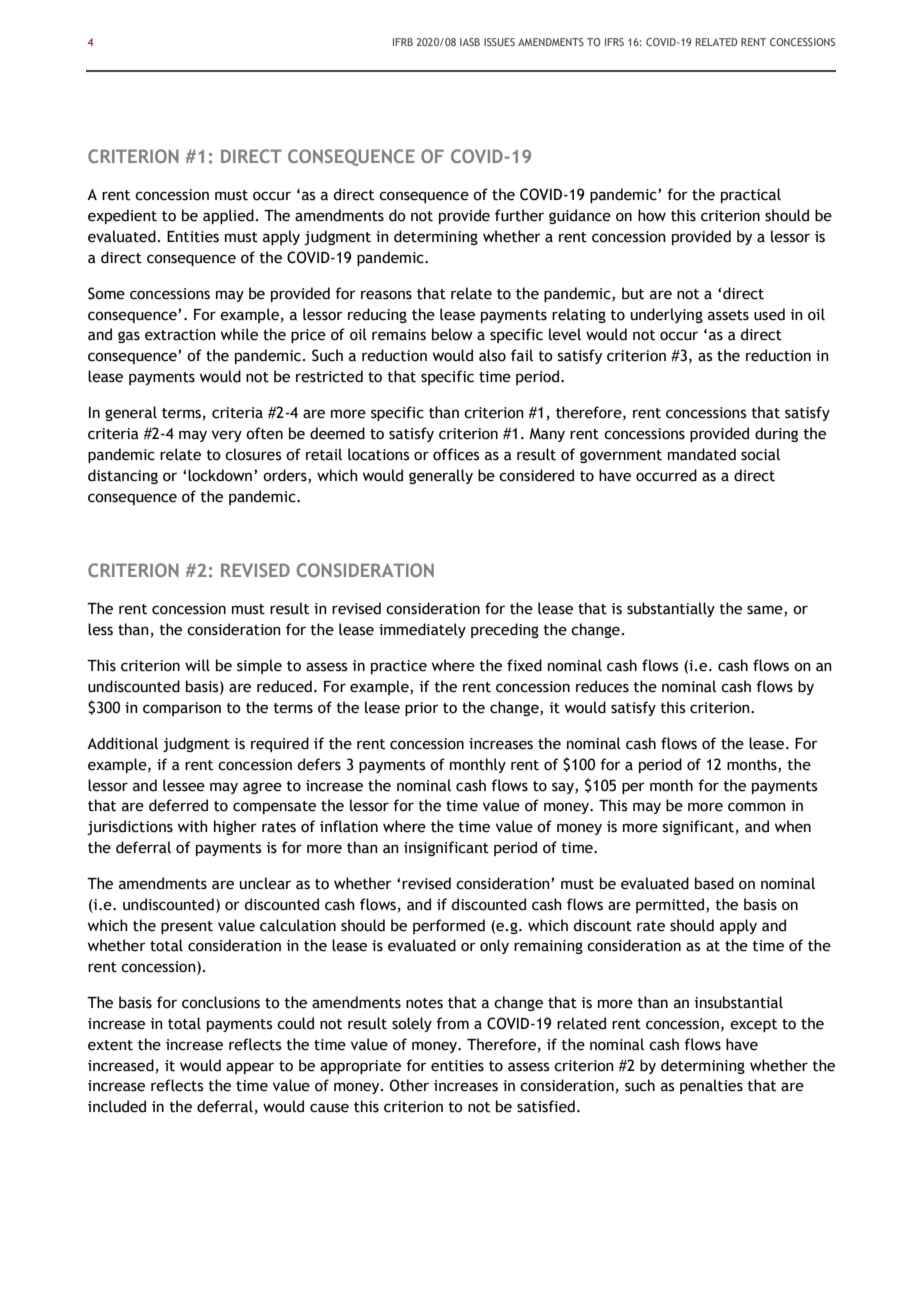 This screenshot has height=1308, width=924. Describe the element at coordinates (250, 1068) in the screenshot. I see `appear` at that location.
